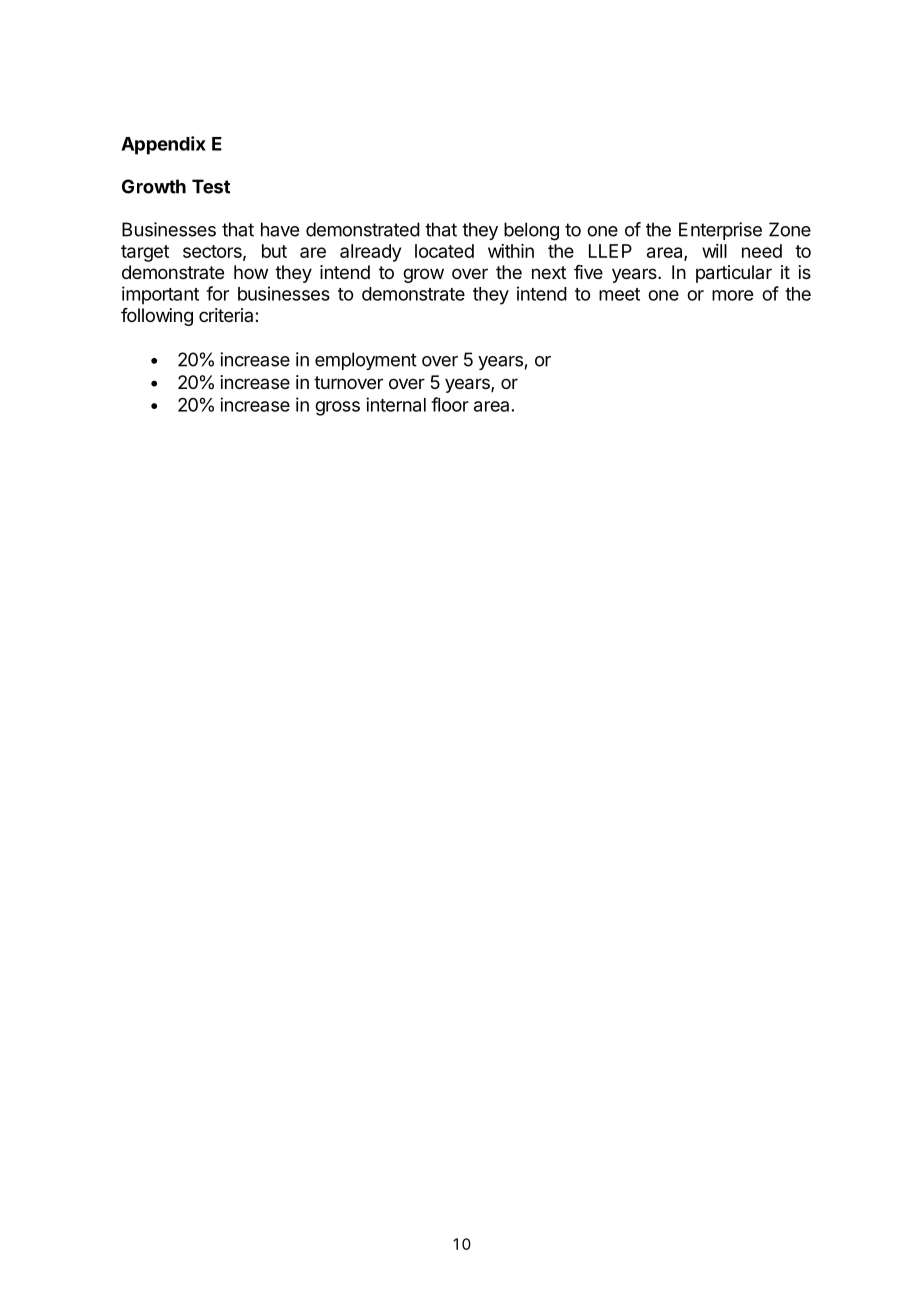  What do you see at coordinates (163, 145) in the document?
I see `Appendix` at bounding box center [163, 145].
